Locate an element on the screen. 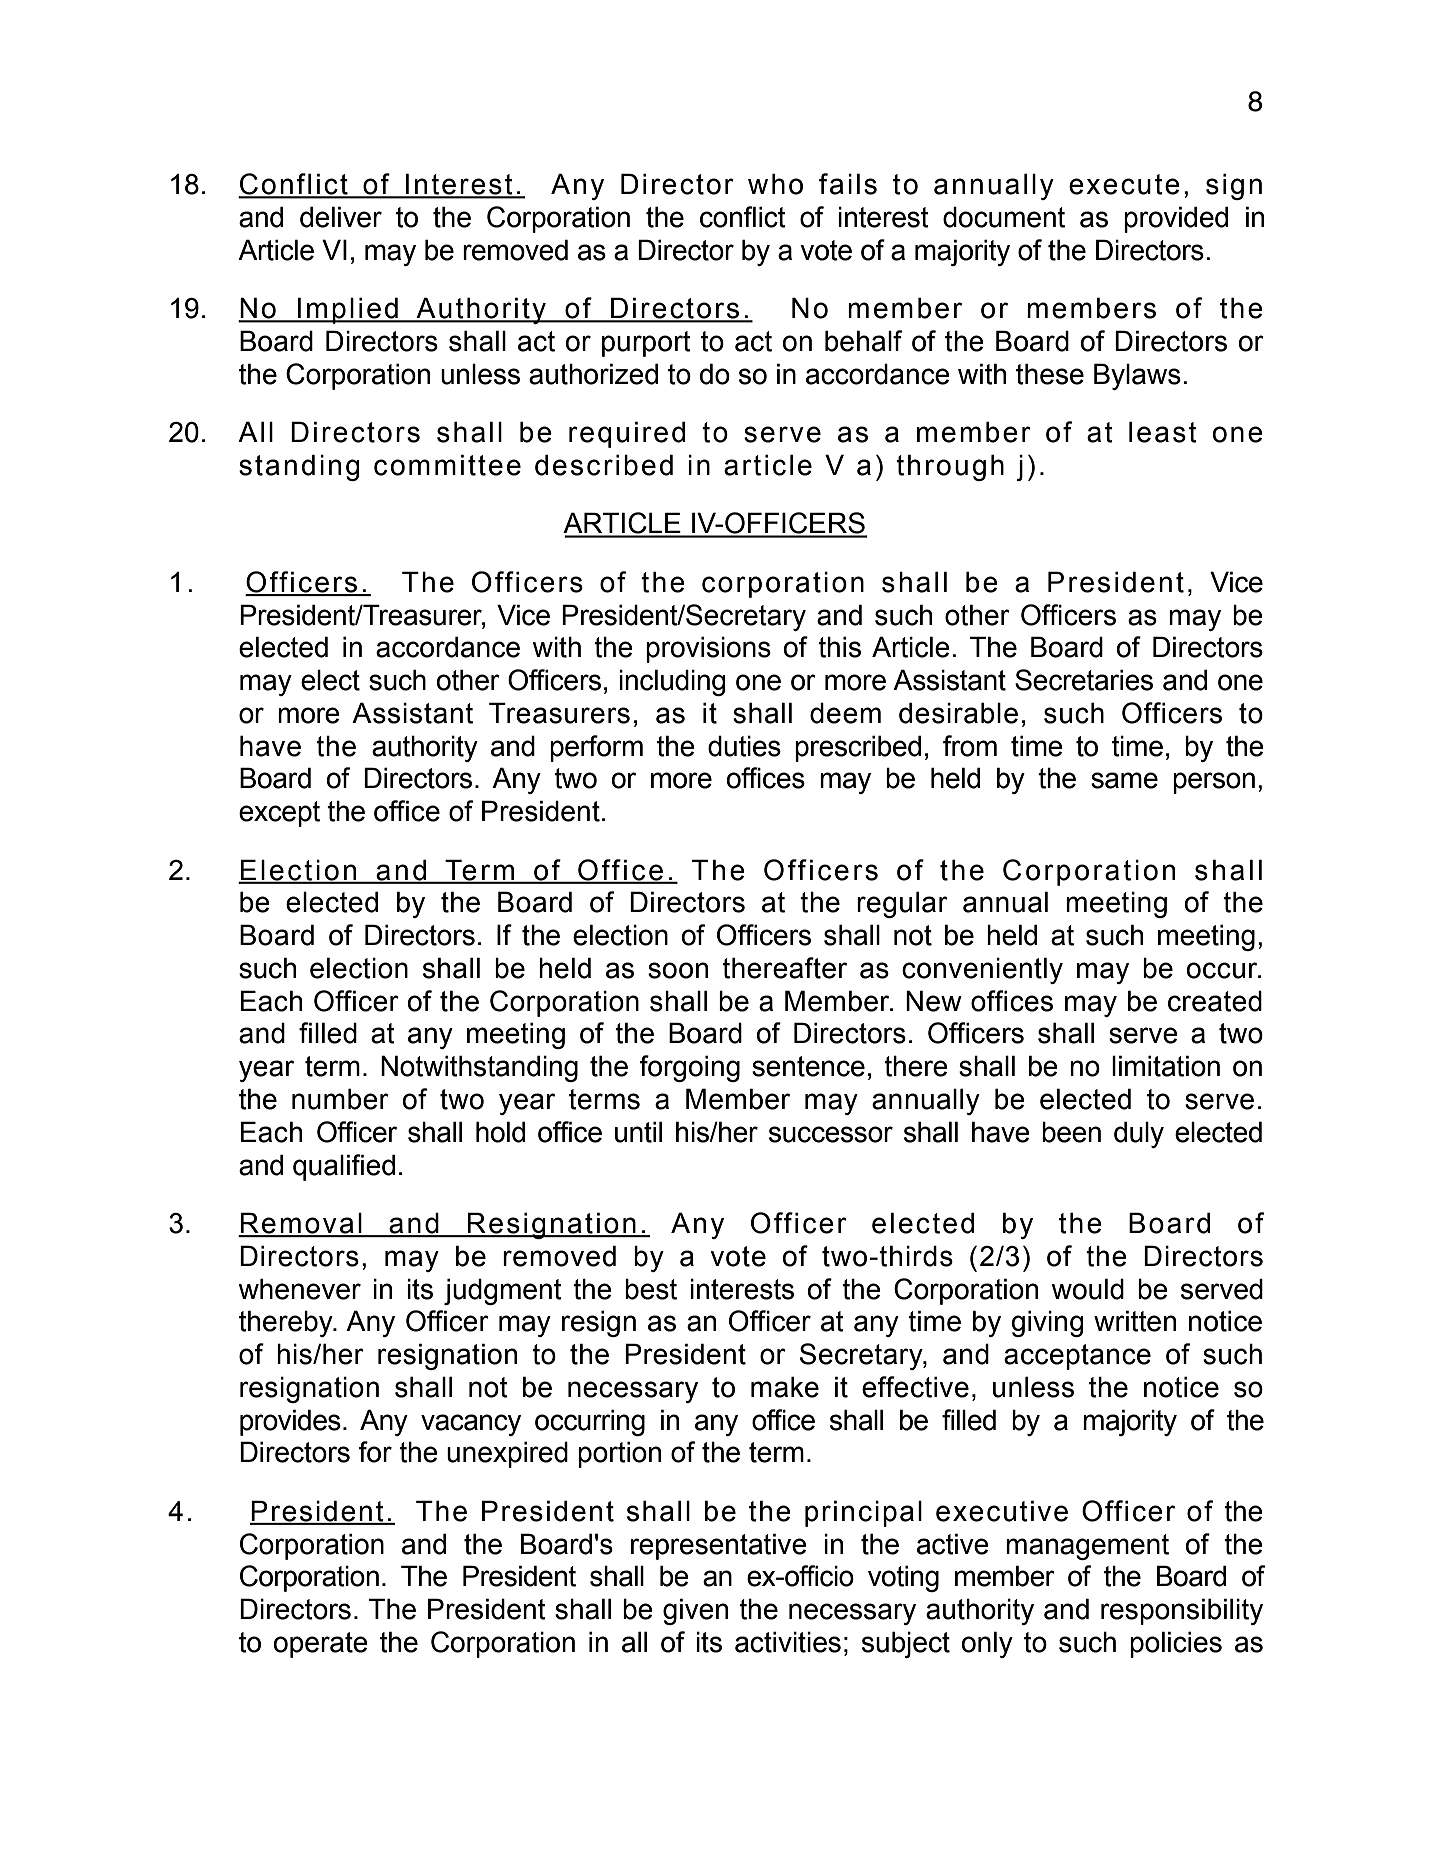 The image size is (1432, 1853). same is located at coordinates (1124, 780).
